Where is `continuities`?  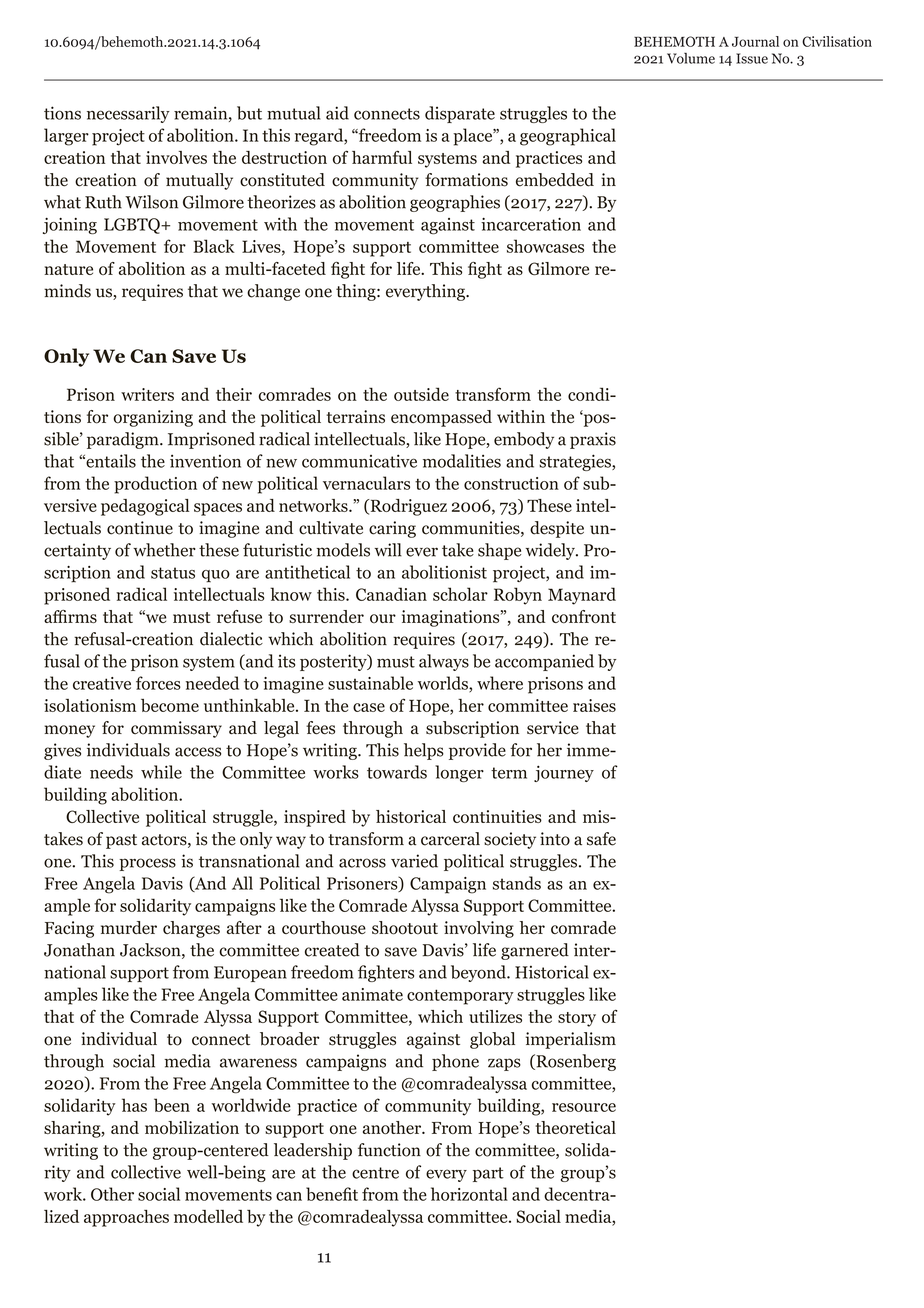 continuities is located at coordinates (497, 816).
